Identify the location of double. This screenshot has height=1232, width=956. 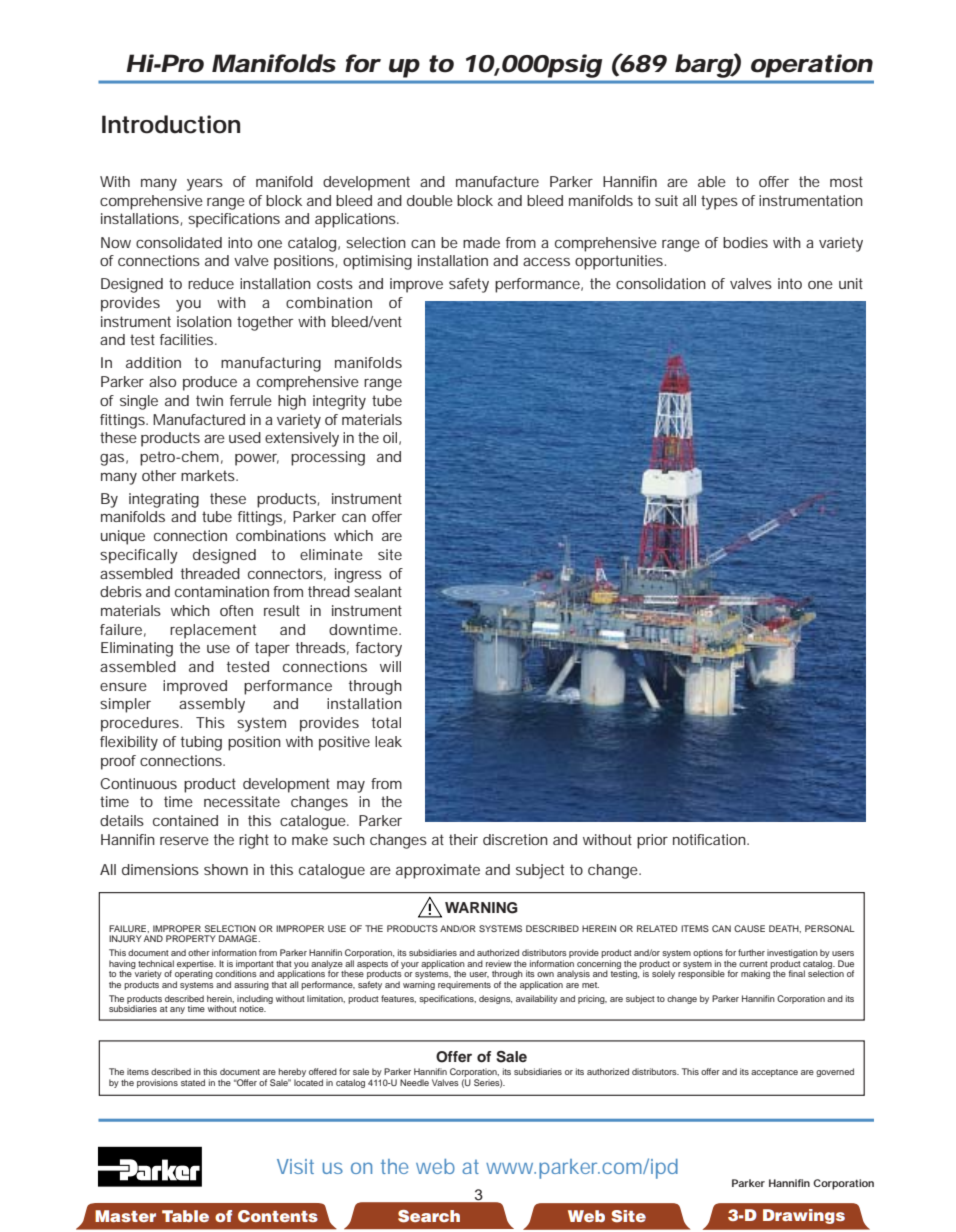
(430, 200).
